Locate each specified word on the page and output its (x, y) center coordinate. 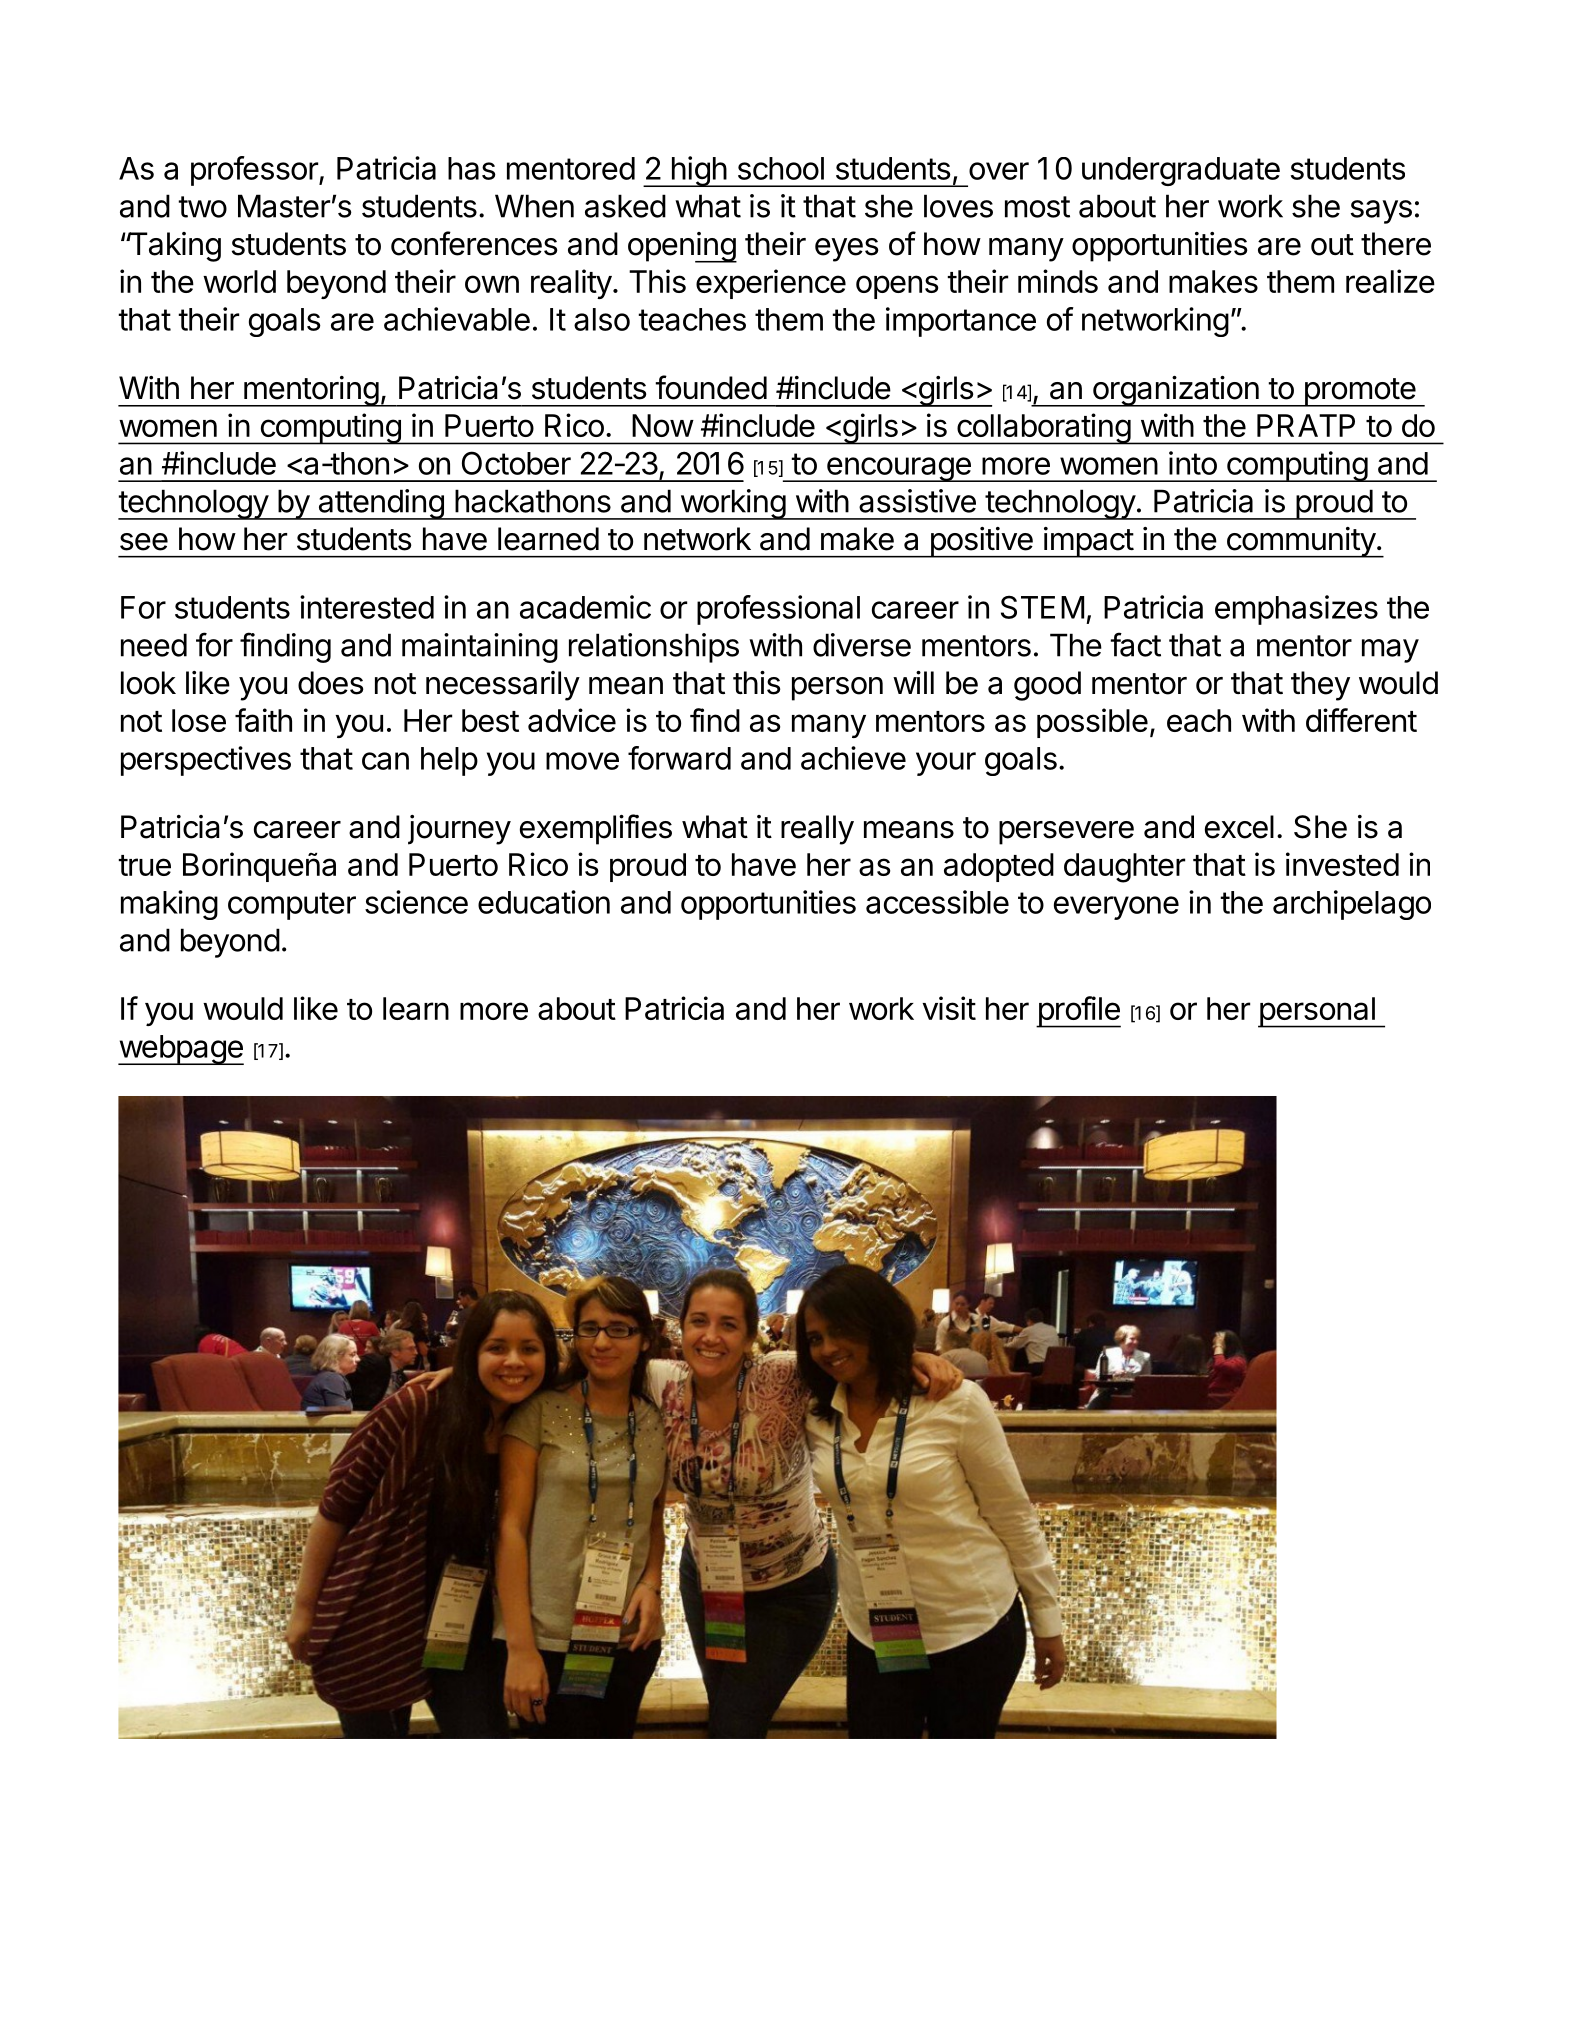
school (781, 168)
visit (949, 1008)
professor (255, 171)
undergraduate (1181, 171)
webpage (181, 1050)
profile (1078, 1012)
